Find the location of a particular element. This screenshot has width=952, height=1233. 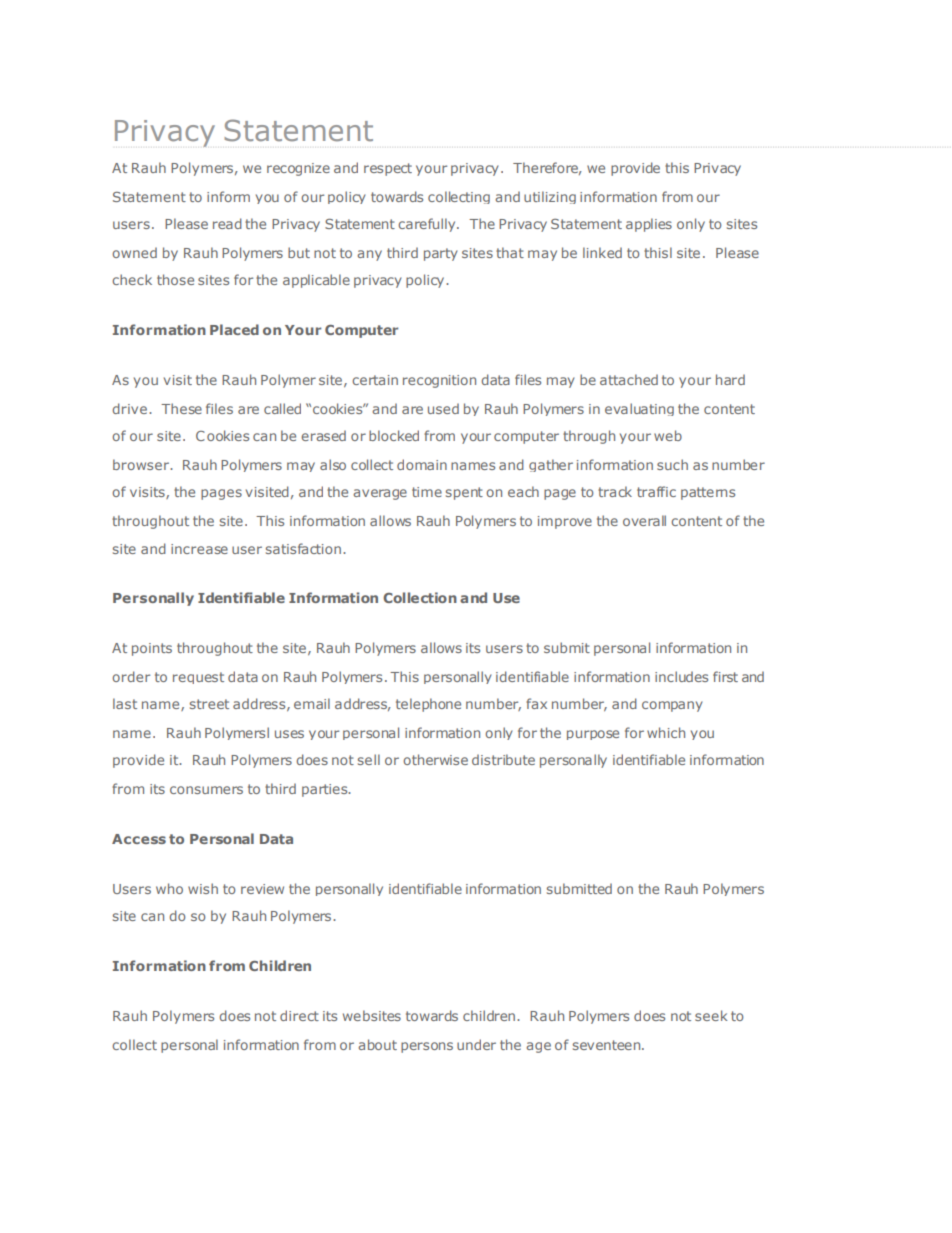

direct is located at coordinates (299, 1015).
